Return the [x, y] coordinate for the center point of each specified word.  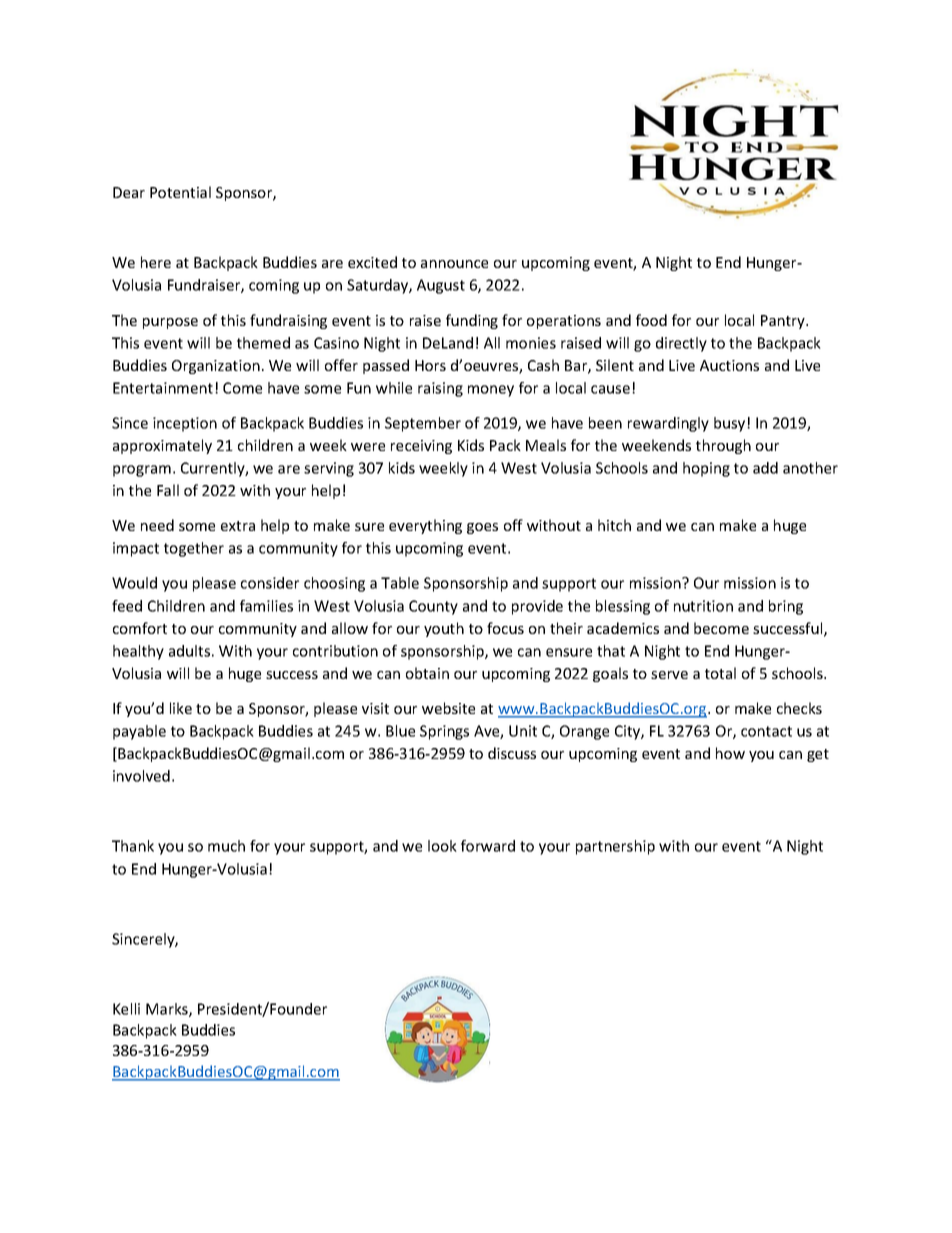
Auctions [729, 365]
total [720, 673]
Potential [180, 192]
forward [488, 846]
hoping [706, 469]
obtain [427, 673]
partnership [615, 847]
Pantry [784, 322]
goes [482, 528]
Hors [430, 365]
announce [454, 264]
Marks [168, 1010]
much [226, 846]
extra [238, 526]
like [181, 708]
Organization [216, 367]
